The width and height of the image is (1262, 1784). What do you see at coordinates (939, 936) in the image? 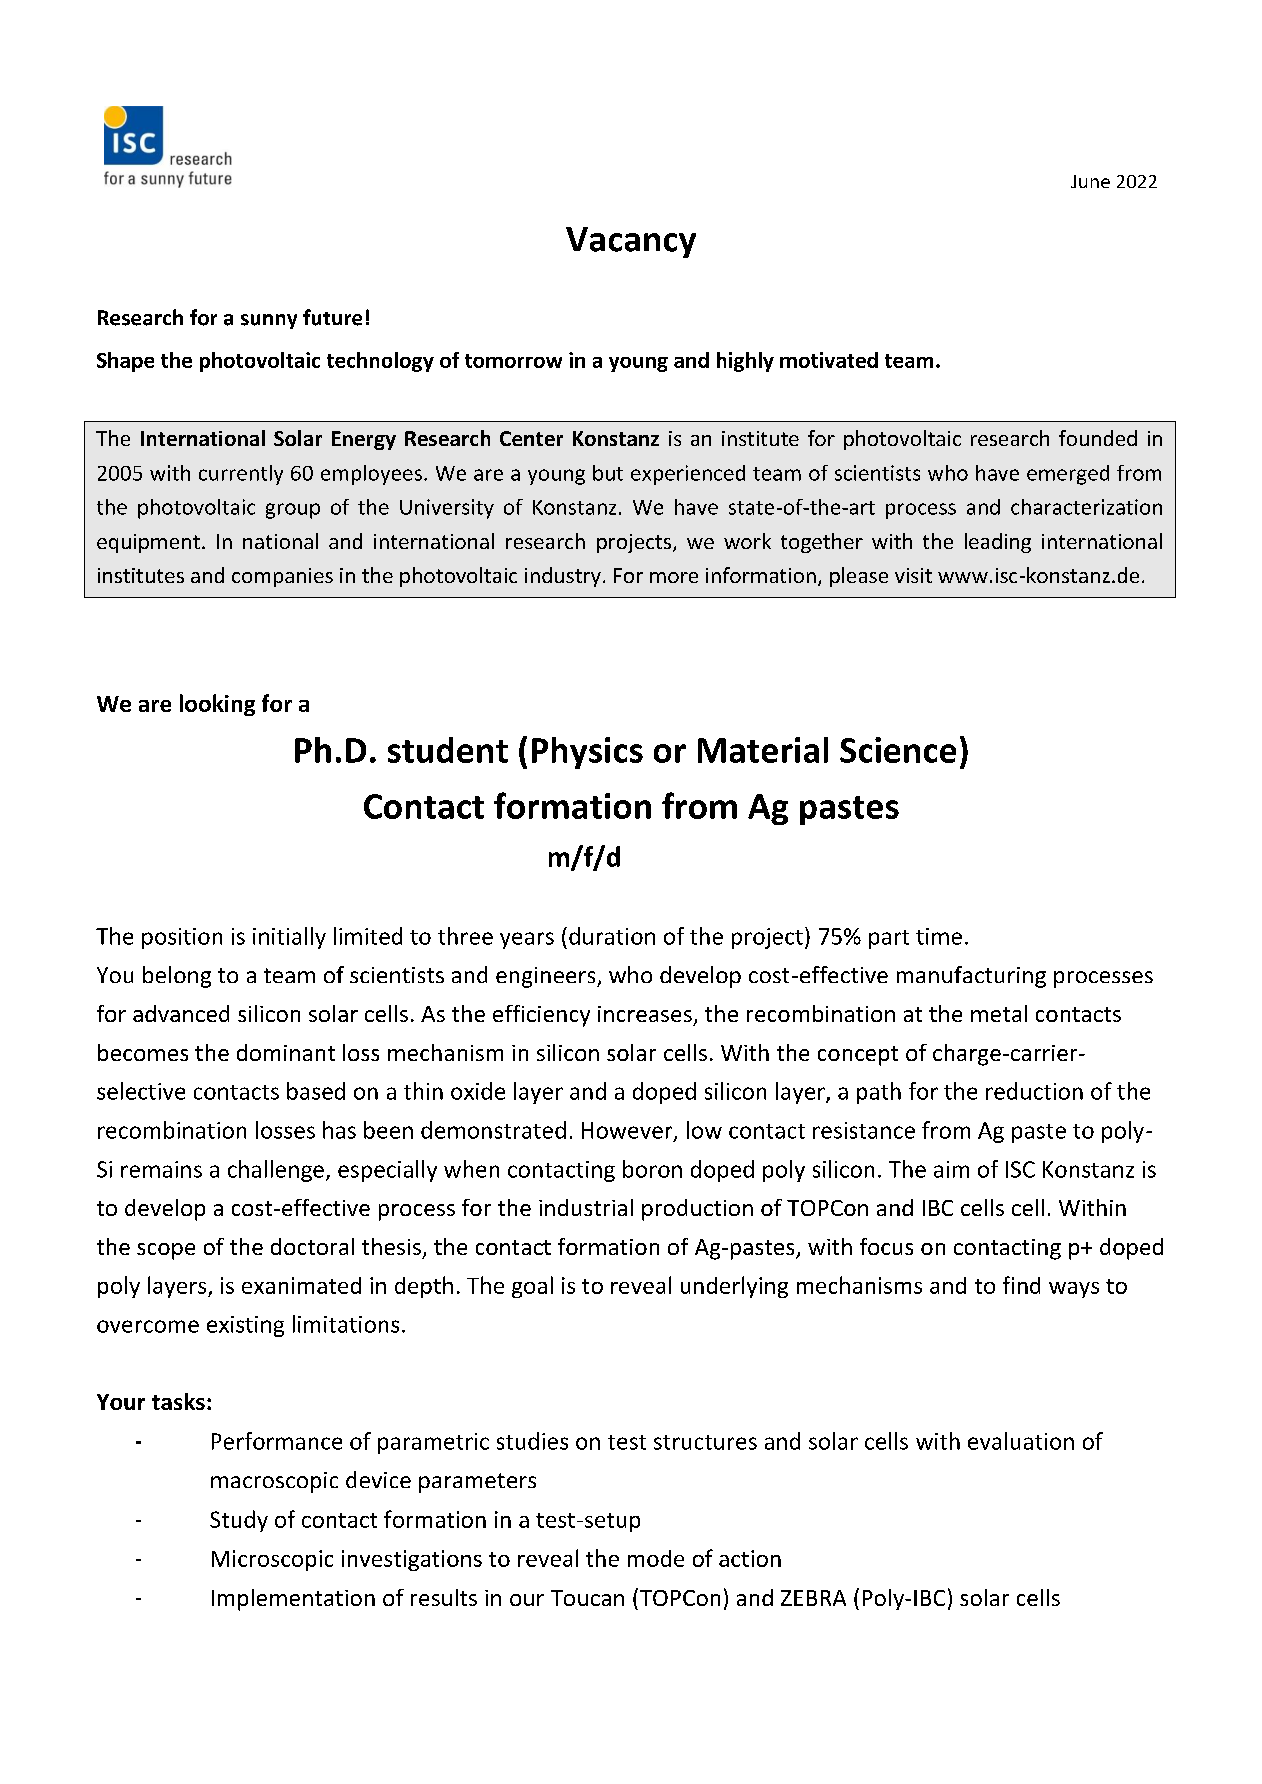
I see `time` at bounding box center [939, 936].
